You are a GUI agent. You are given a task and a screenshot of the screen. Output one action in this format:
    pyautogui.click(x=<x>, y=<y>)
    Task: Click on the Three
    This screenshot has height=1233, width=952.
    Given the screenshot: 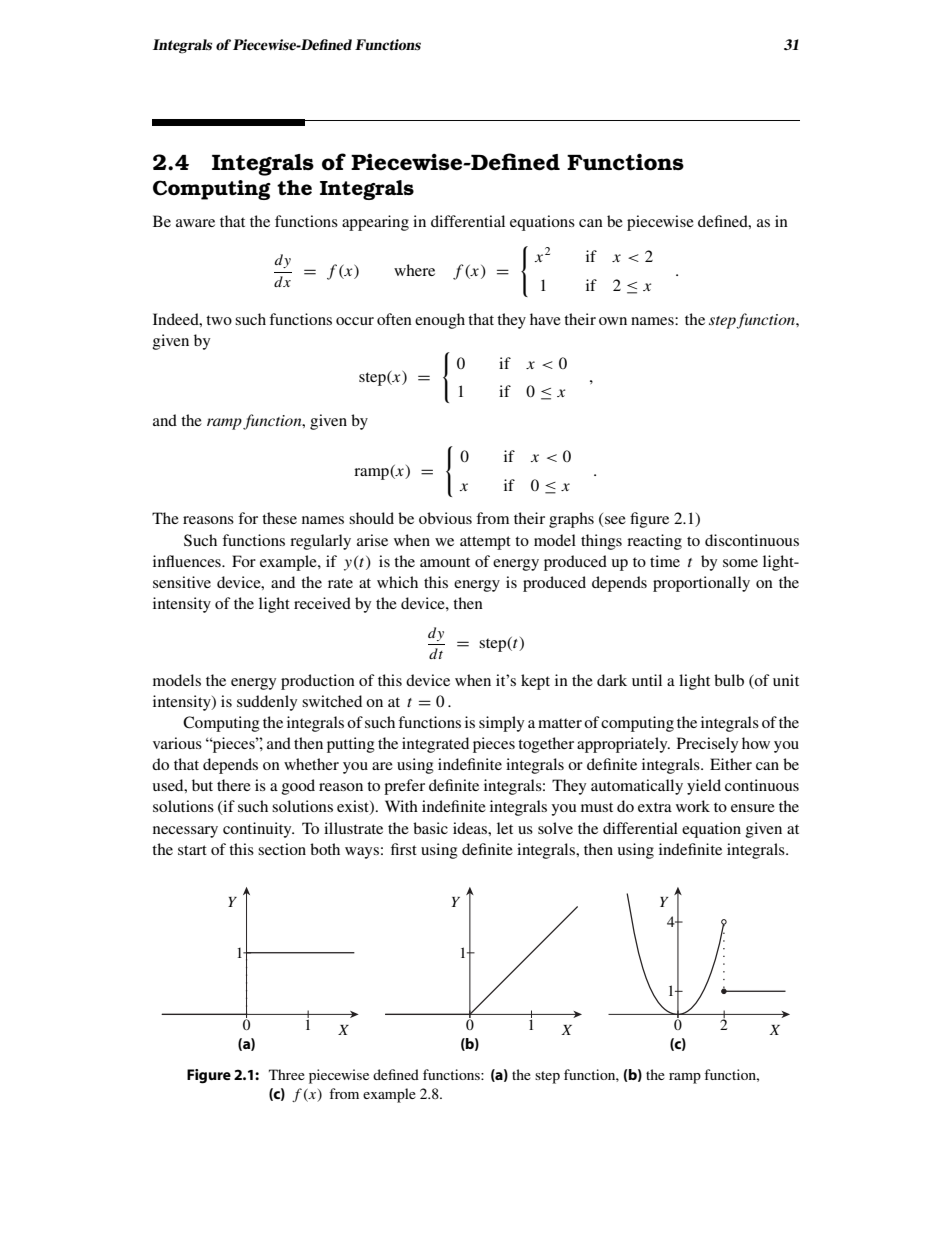 What is the action you would take?
    pyautogui.click(x=287, y=1074)
